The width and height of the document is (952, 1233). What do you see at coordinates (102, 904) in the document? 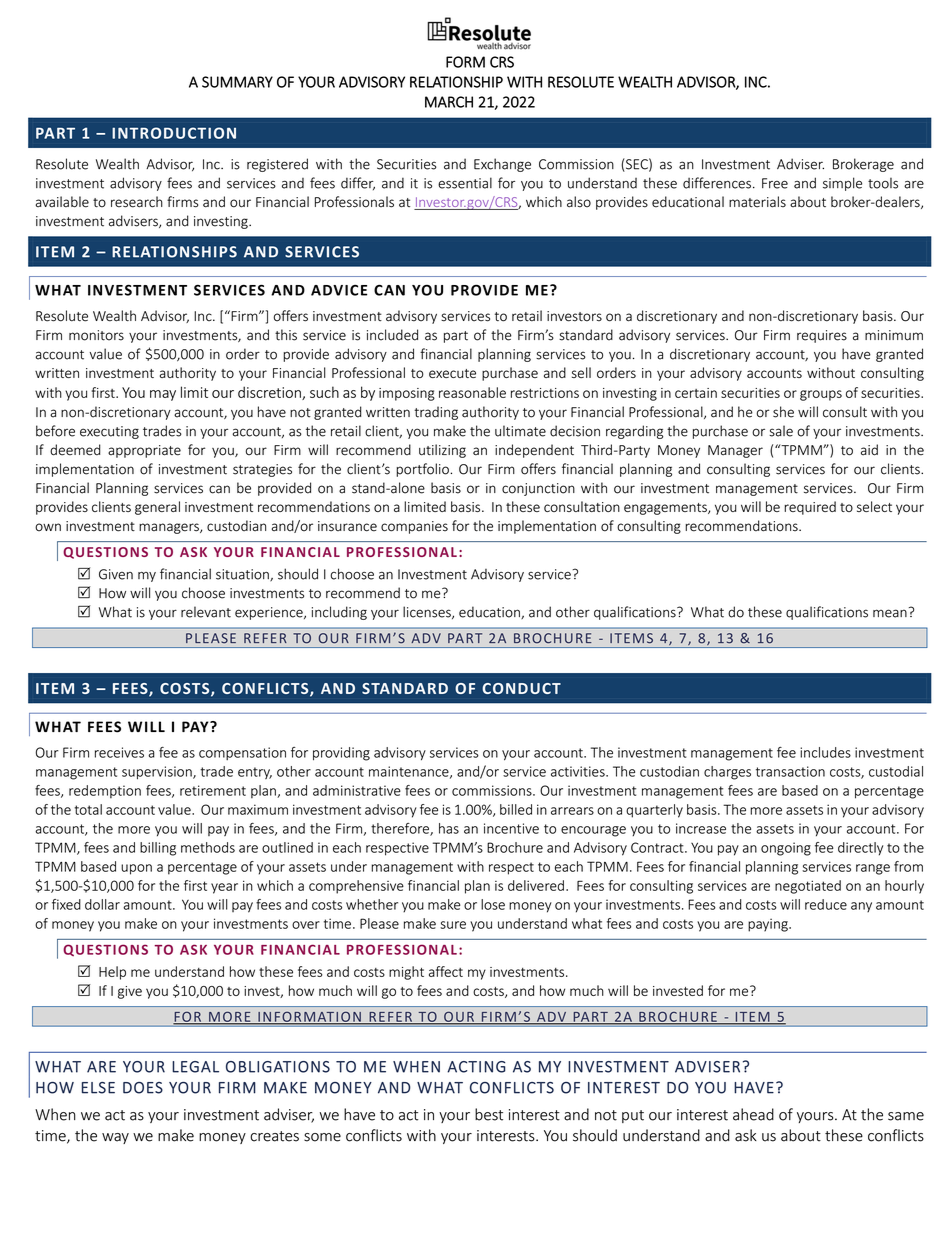
I see `dollar` at bounding box center [102, 904].
